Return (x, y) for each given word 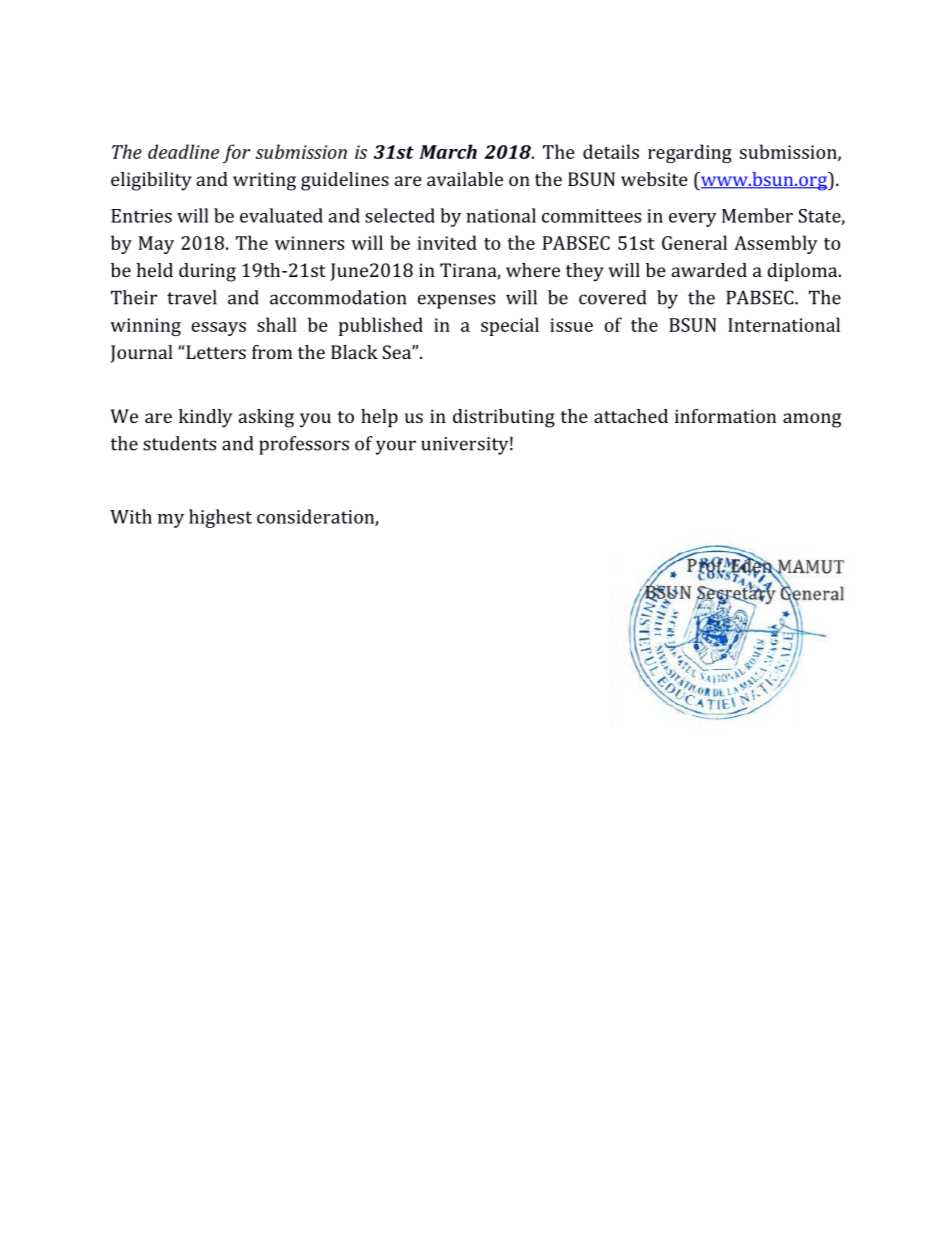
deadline (183, 151)
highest (220, 518)
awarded (709, 270)
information (725, 416)
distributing (504, 418)
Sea (398, 352)
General (694, 242)
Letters (215, 352)
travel (192, 297)
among (812, 420)
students (179, 443)
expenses (456, 301)
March (448, 151)
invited (447, 242)
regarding (690, 153)
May (156, 245)
